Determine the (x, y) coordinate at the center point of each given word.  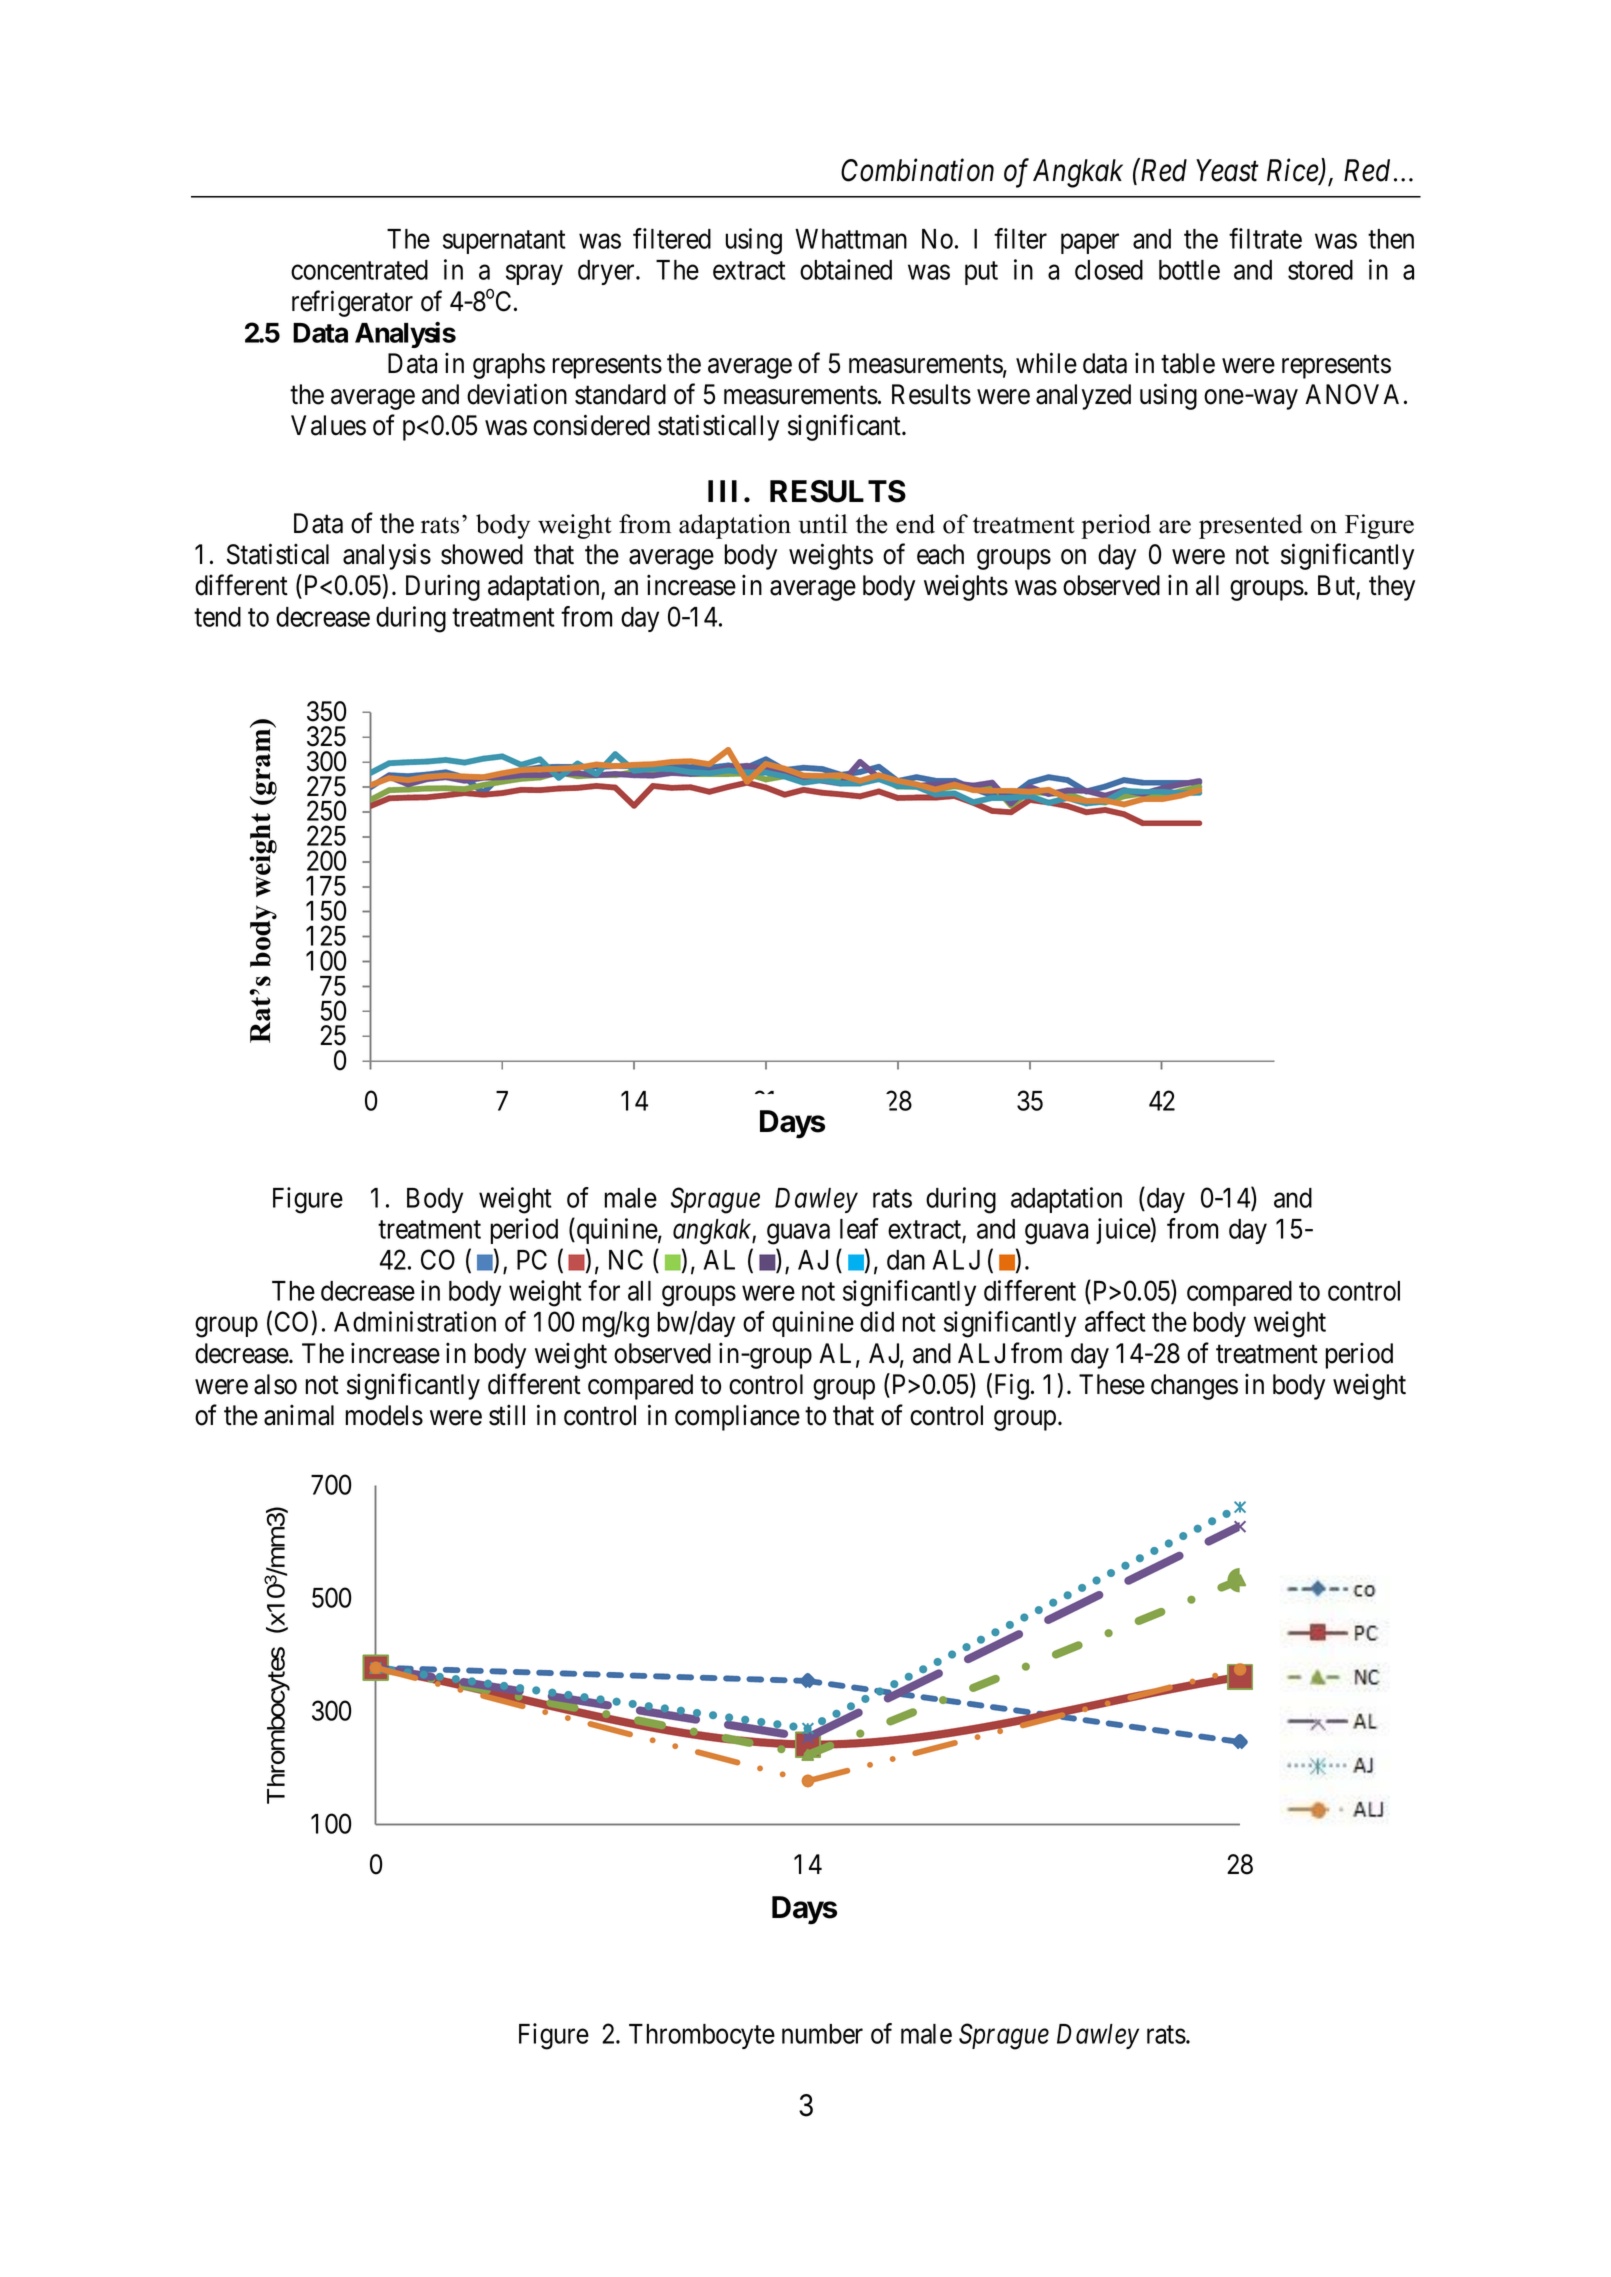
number (822, 2034)
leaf (859, 1228)
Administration (415, 1321)
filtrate (1265, 238)
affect (1115, 1321)
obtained (846, 269)
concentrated (359, 270)
